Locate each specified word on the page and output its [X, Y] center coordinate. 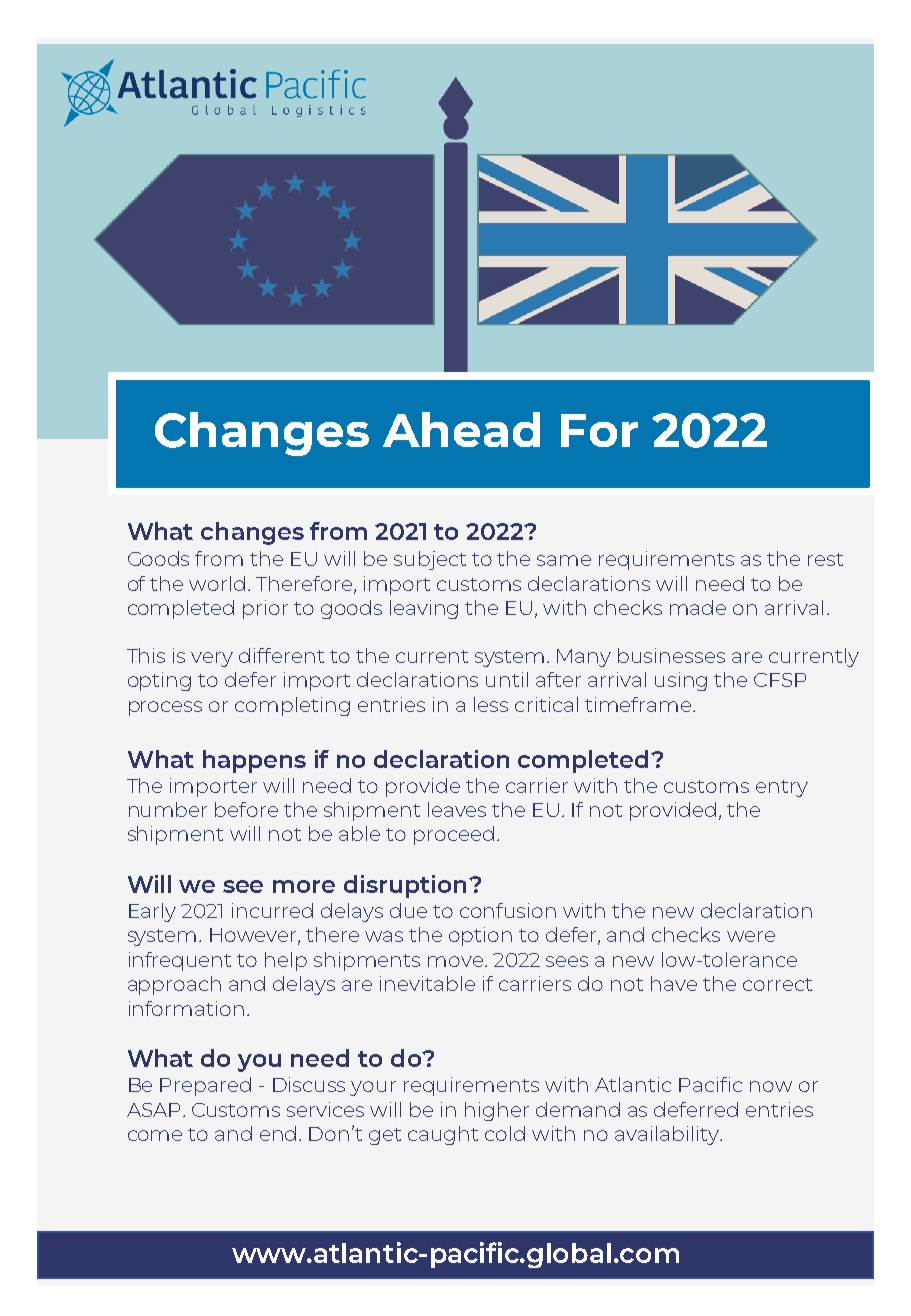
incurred [272, 910]
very [212, 659]
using [681, 681]
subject [430, 560]
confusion [508, 910]
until [507, 679]
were [751, 936]
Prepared [205, 1086]
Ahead [461, 429]
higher [497, 1111]
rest [825, 559]
